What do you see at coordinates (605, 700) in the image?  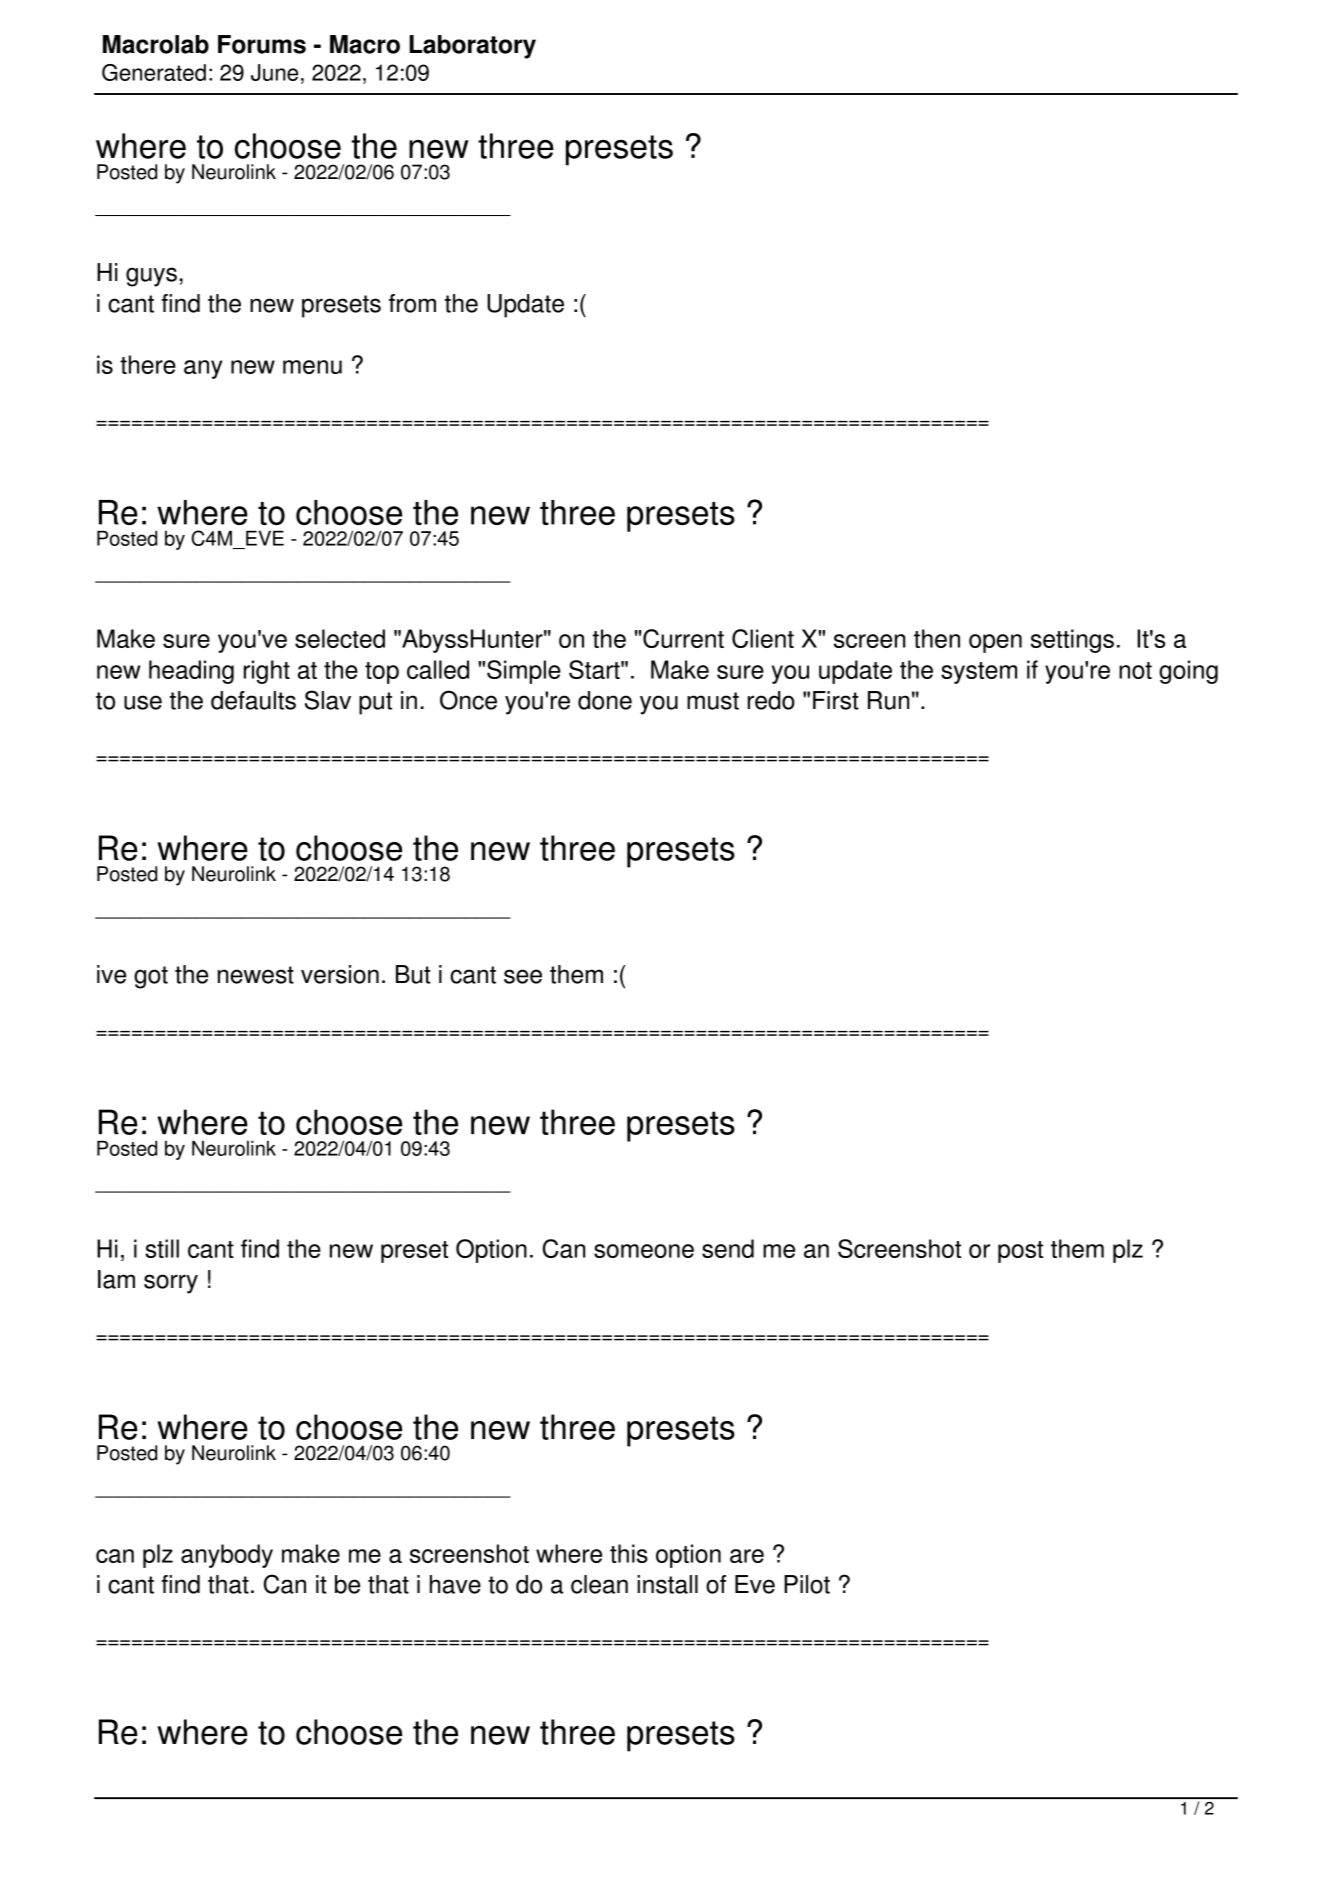 I see `done` at bounding box center [605, 700].
